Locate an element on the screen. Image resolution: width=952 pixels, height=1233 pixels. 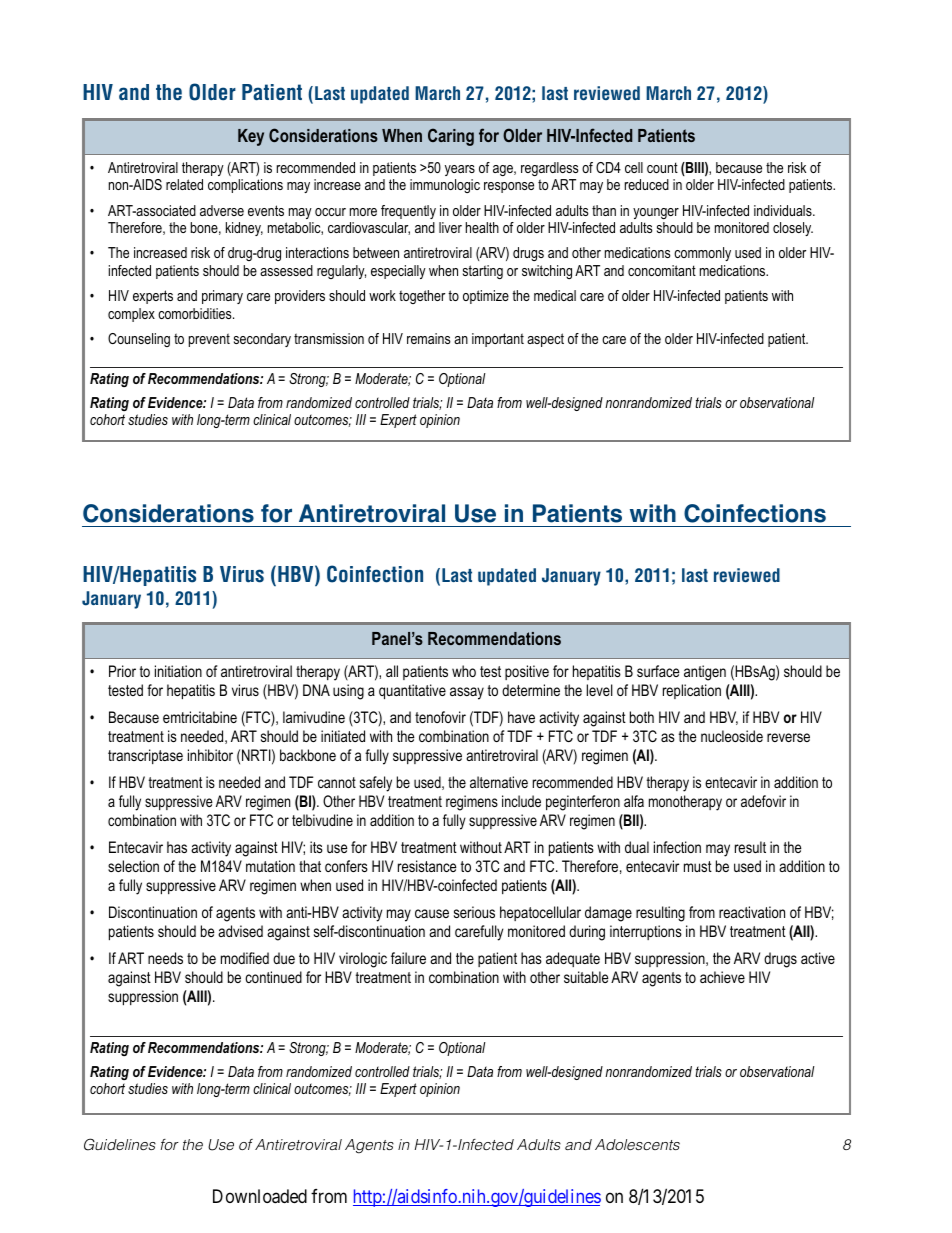
Adolescents is located at coordinates (637, 1144).
